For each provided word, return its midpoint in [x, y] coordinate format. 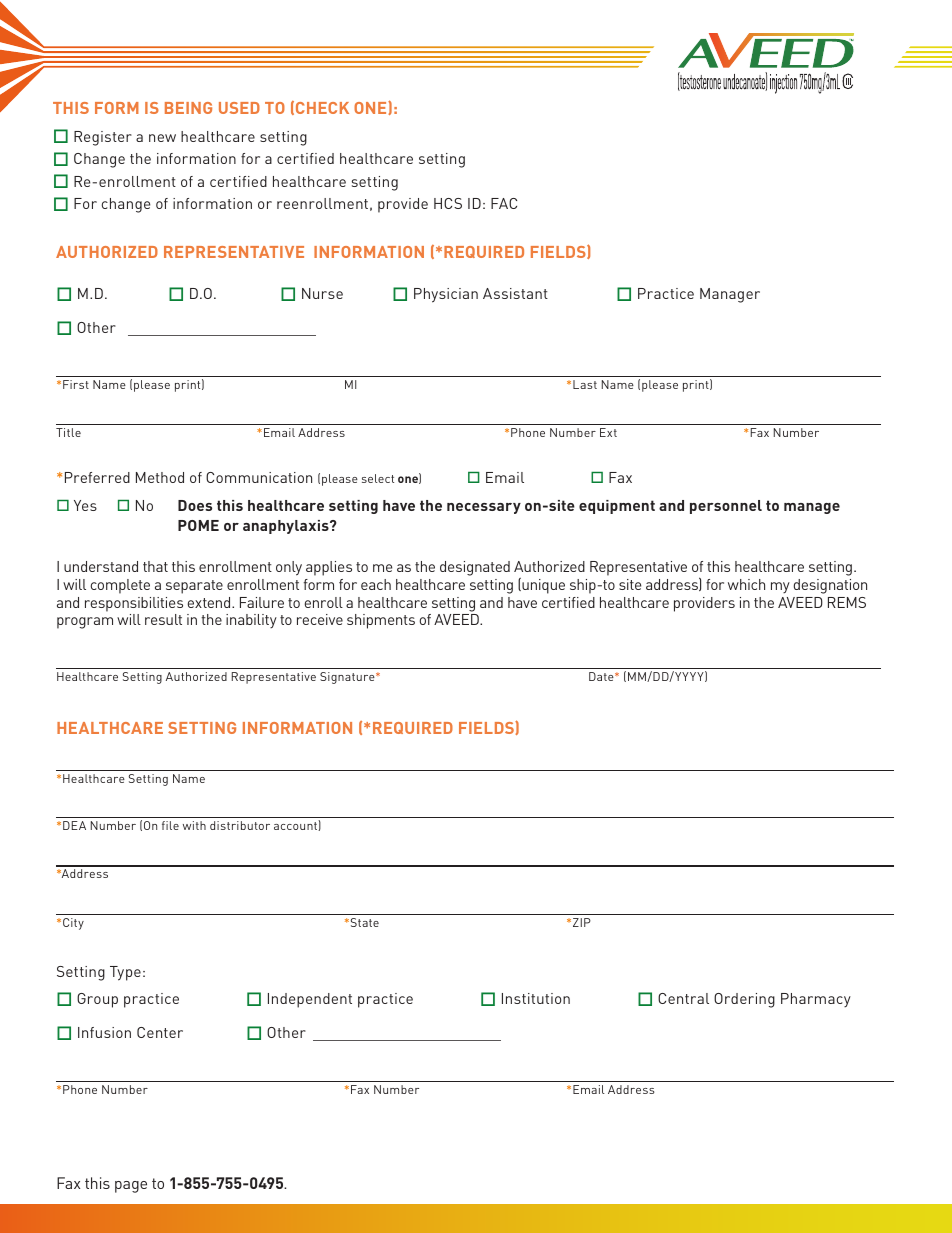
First [76, 384]
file [170, 825]
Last [585, 384]
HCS [448, 203]
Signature [348, 678]
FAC [504, 203]
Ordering [744, 1000]
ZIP [582, 922]
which [746, 584]
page [131, 1187]
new [162, 138]
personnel [726, 507]
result [163, 619]
